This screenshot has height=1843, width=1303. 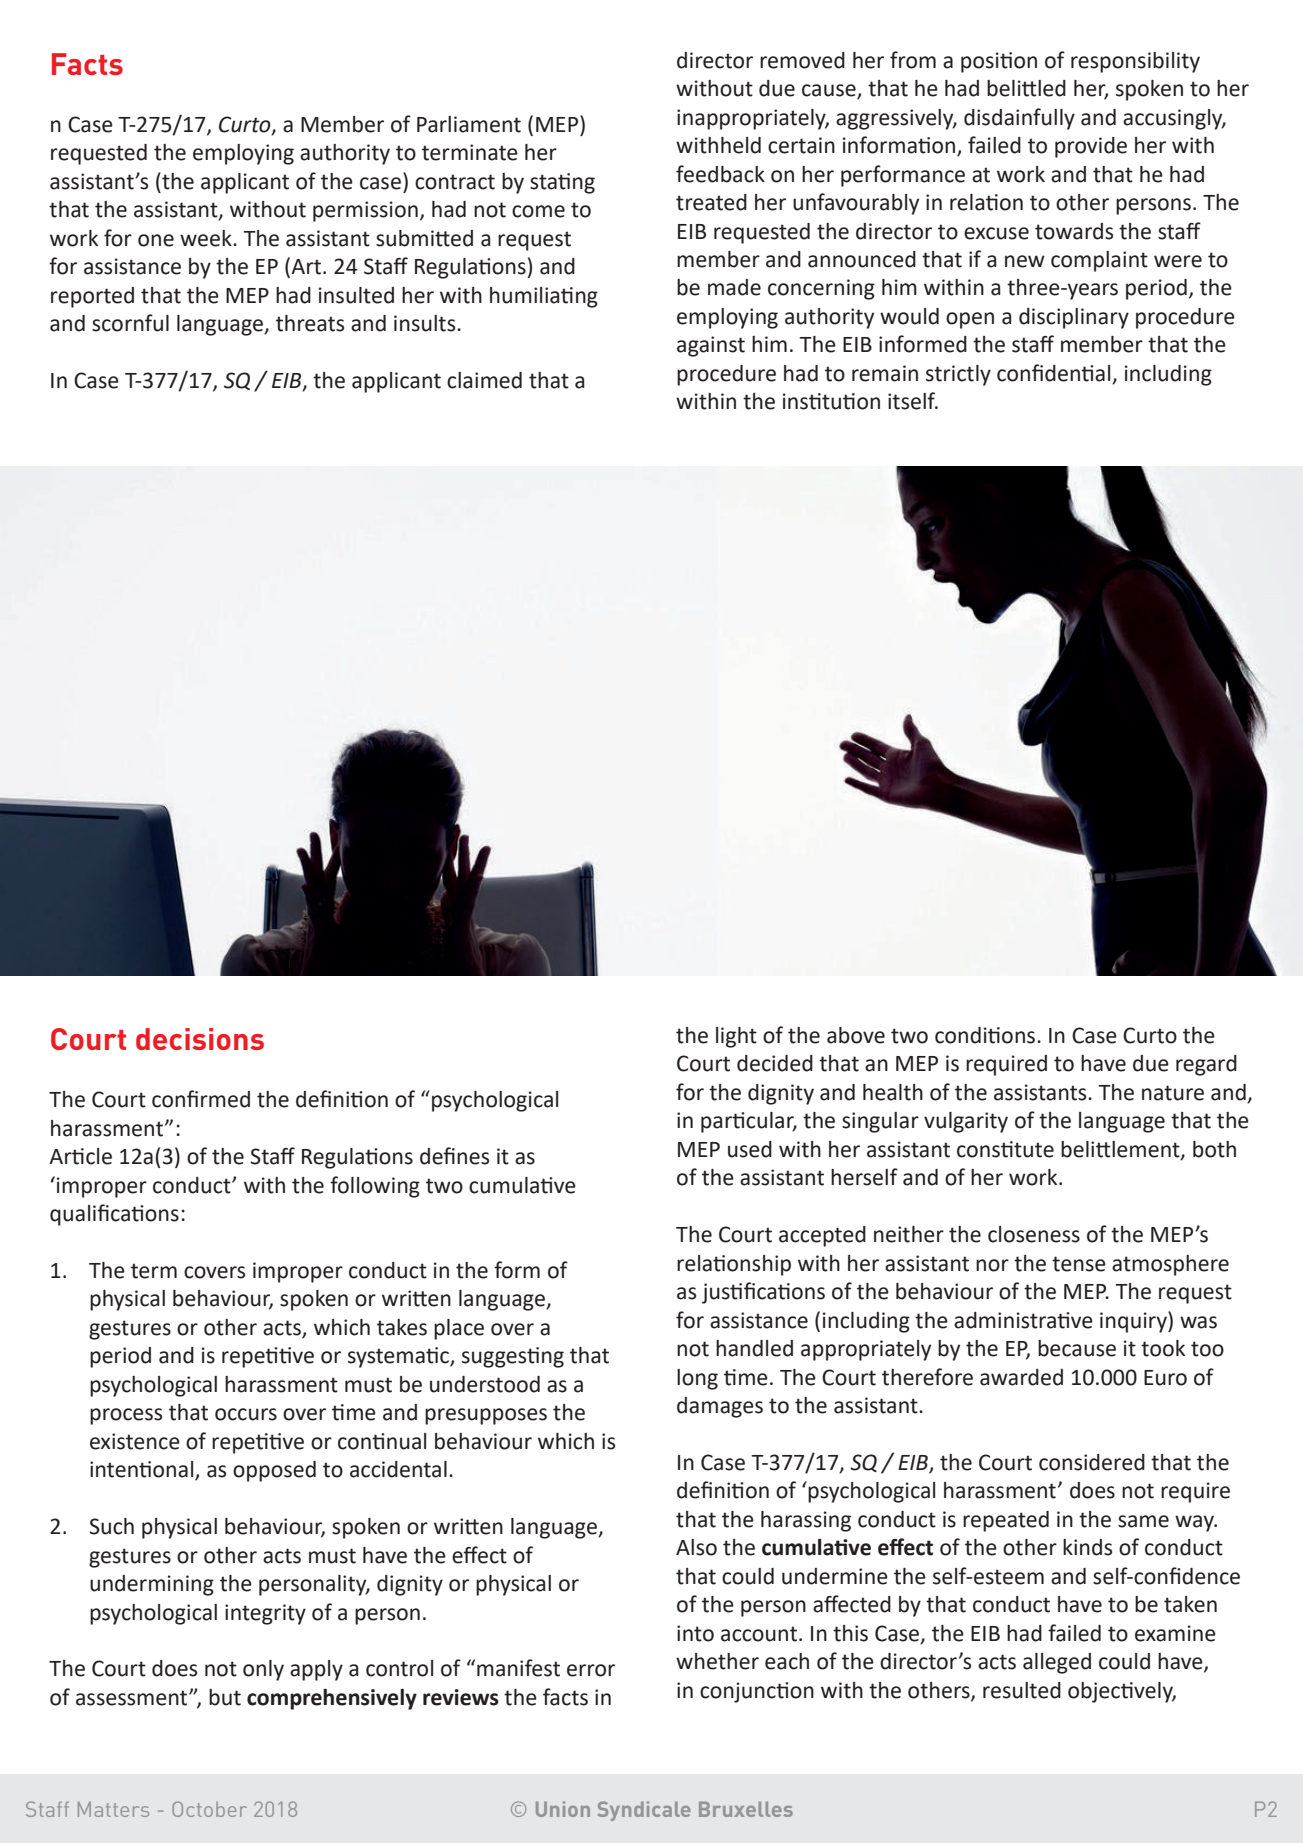 I want to click on light, so click(x=736, y=1037).
